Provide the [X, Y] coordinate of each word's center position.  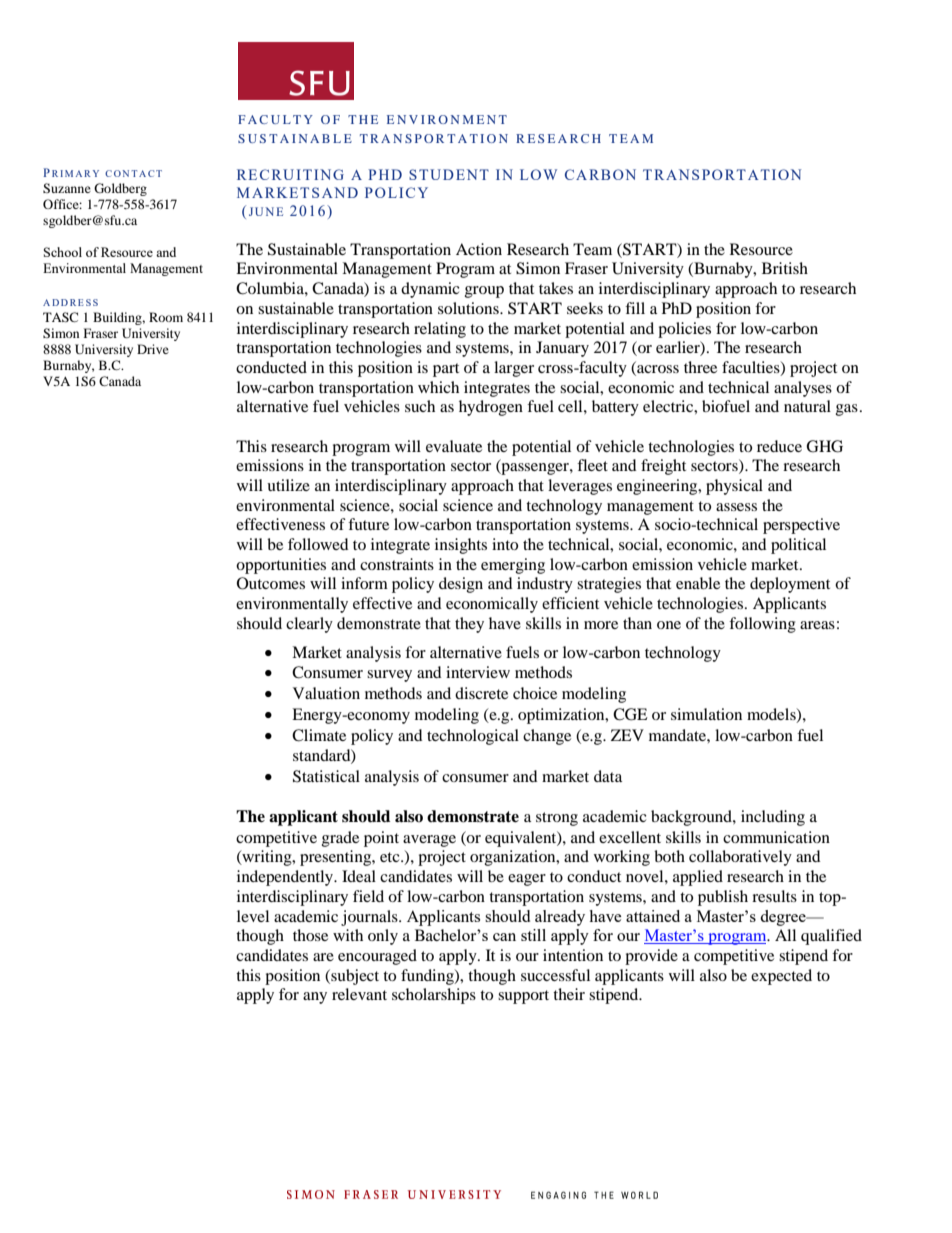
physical [734, 487]
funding [428, 977]
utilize [288, 485]
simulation [706, 714]
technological [473, 737]
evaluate [454, 446]
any [315, 998]
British [785, 268]
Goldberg [120, 189]
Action [479, 249]
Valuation [326, 693]
